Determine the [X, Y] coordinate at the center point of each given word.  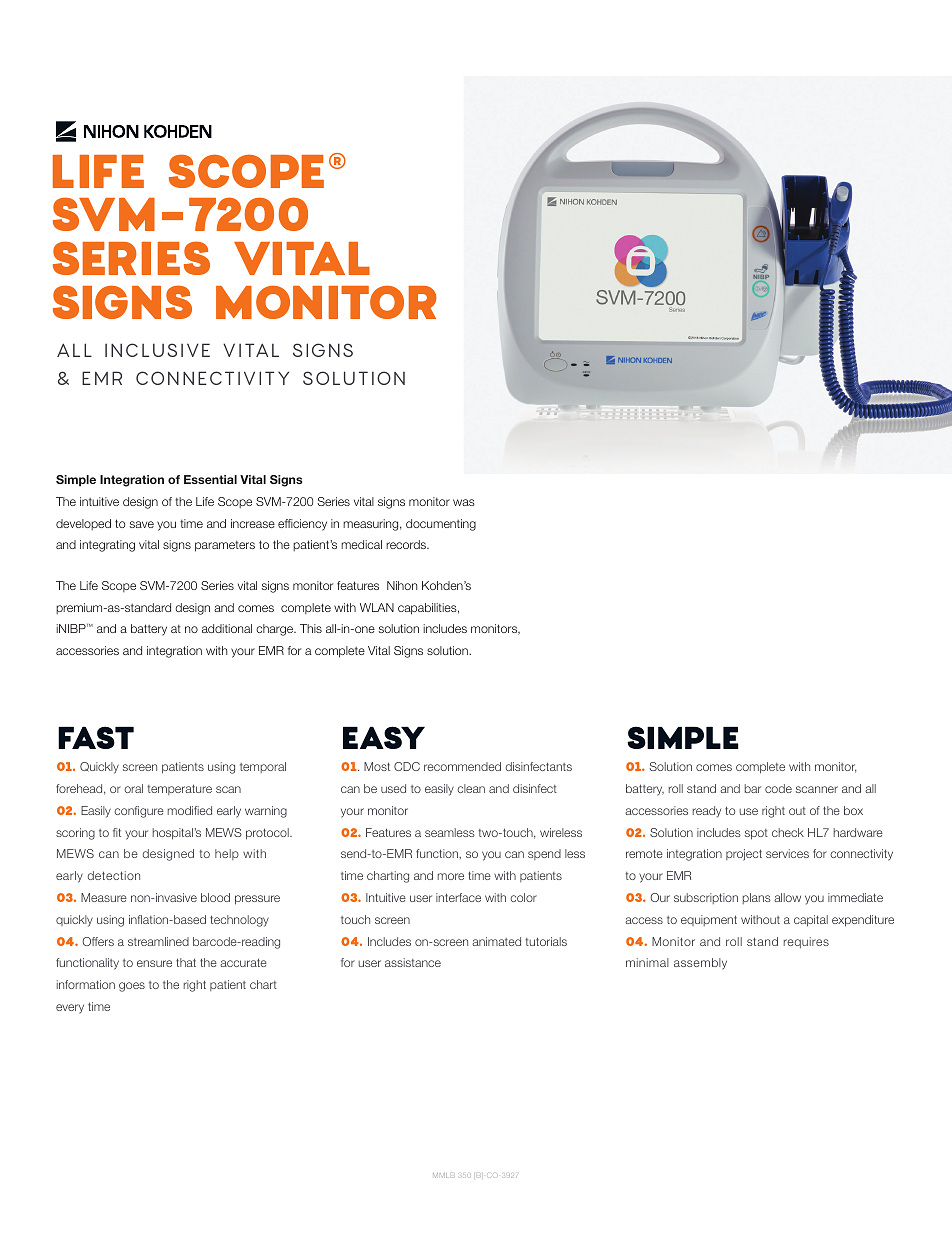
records [407, 544]
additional [227, 628]
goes [132, 987]
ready [707, 812]
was [464, 502]
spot [756, 834]
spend [544, 854]
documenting [441, 525]
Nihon [402, 585]
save [141, 524]
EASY [384, 737]
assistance [413, 962]
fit [117, 832]
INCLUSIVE [157, 350]
